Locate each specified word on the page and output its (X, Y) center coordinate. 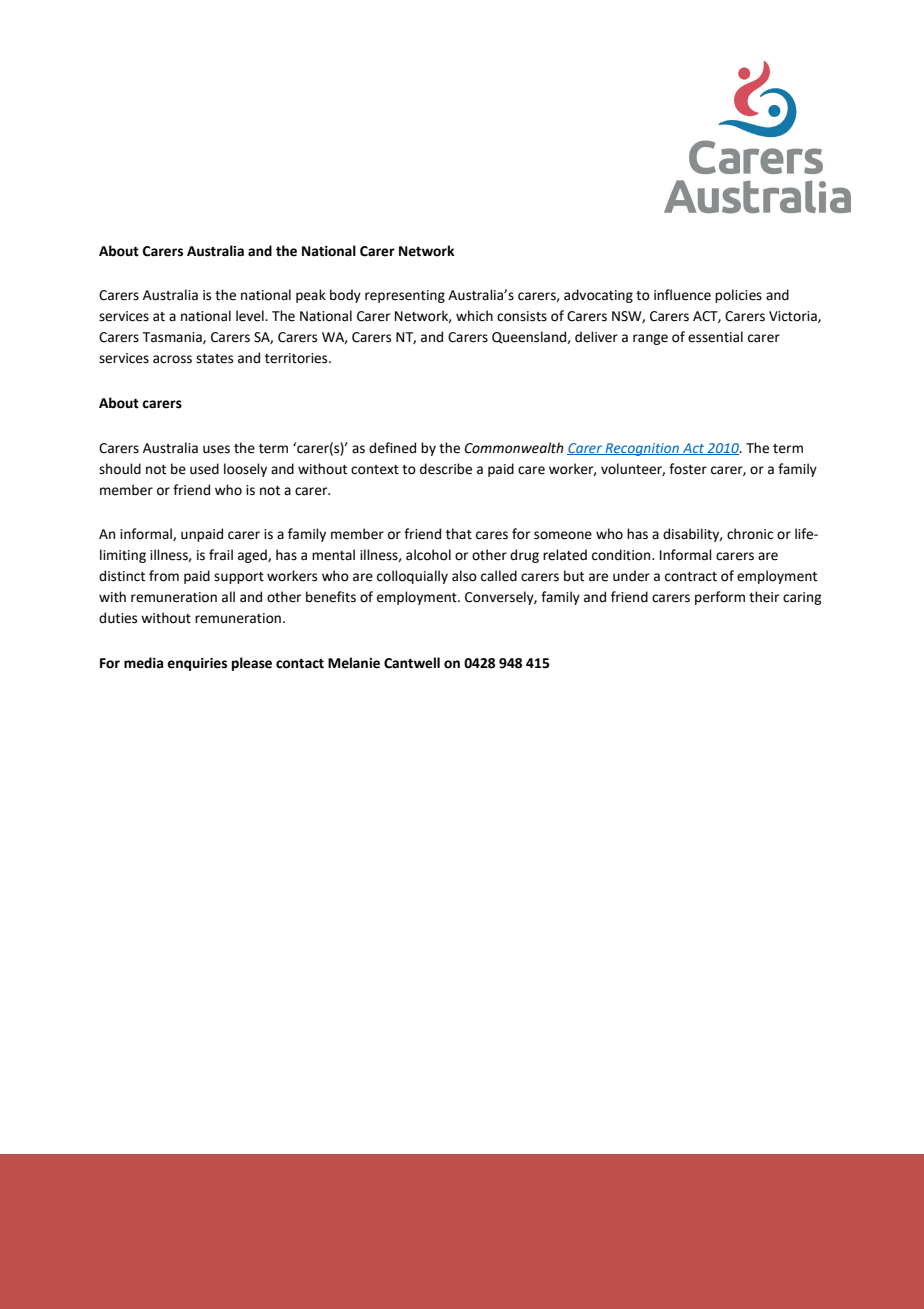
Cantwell (412, 663)
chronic (750, 534)
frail (221, 555)
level (251, 316)
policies (738, 296)
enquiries (197, 664)
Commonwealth (514, 448)
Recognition (642, 449)
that (459, 534)
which (474, 316)
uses (216, 449)
